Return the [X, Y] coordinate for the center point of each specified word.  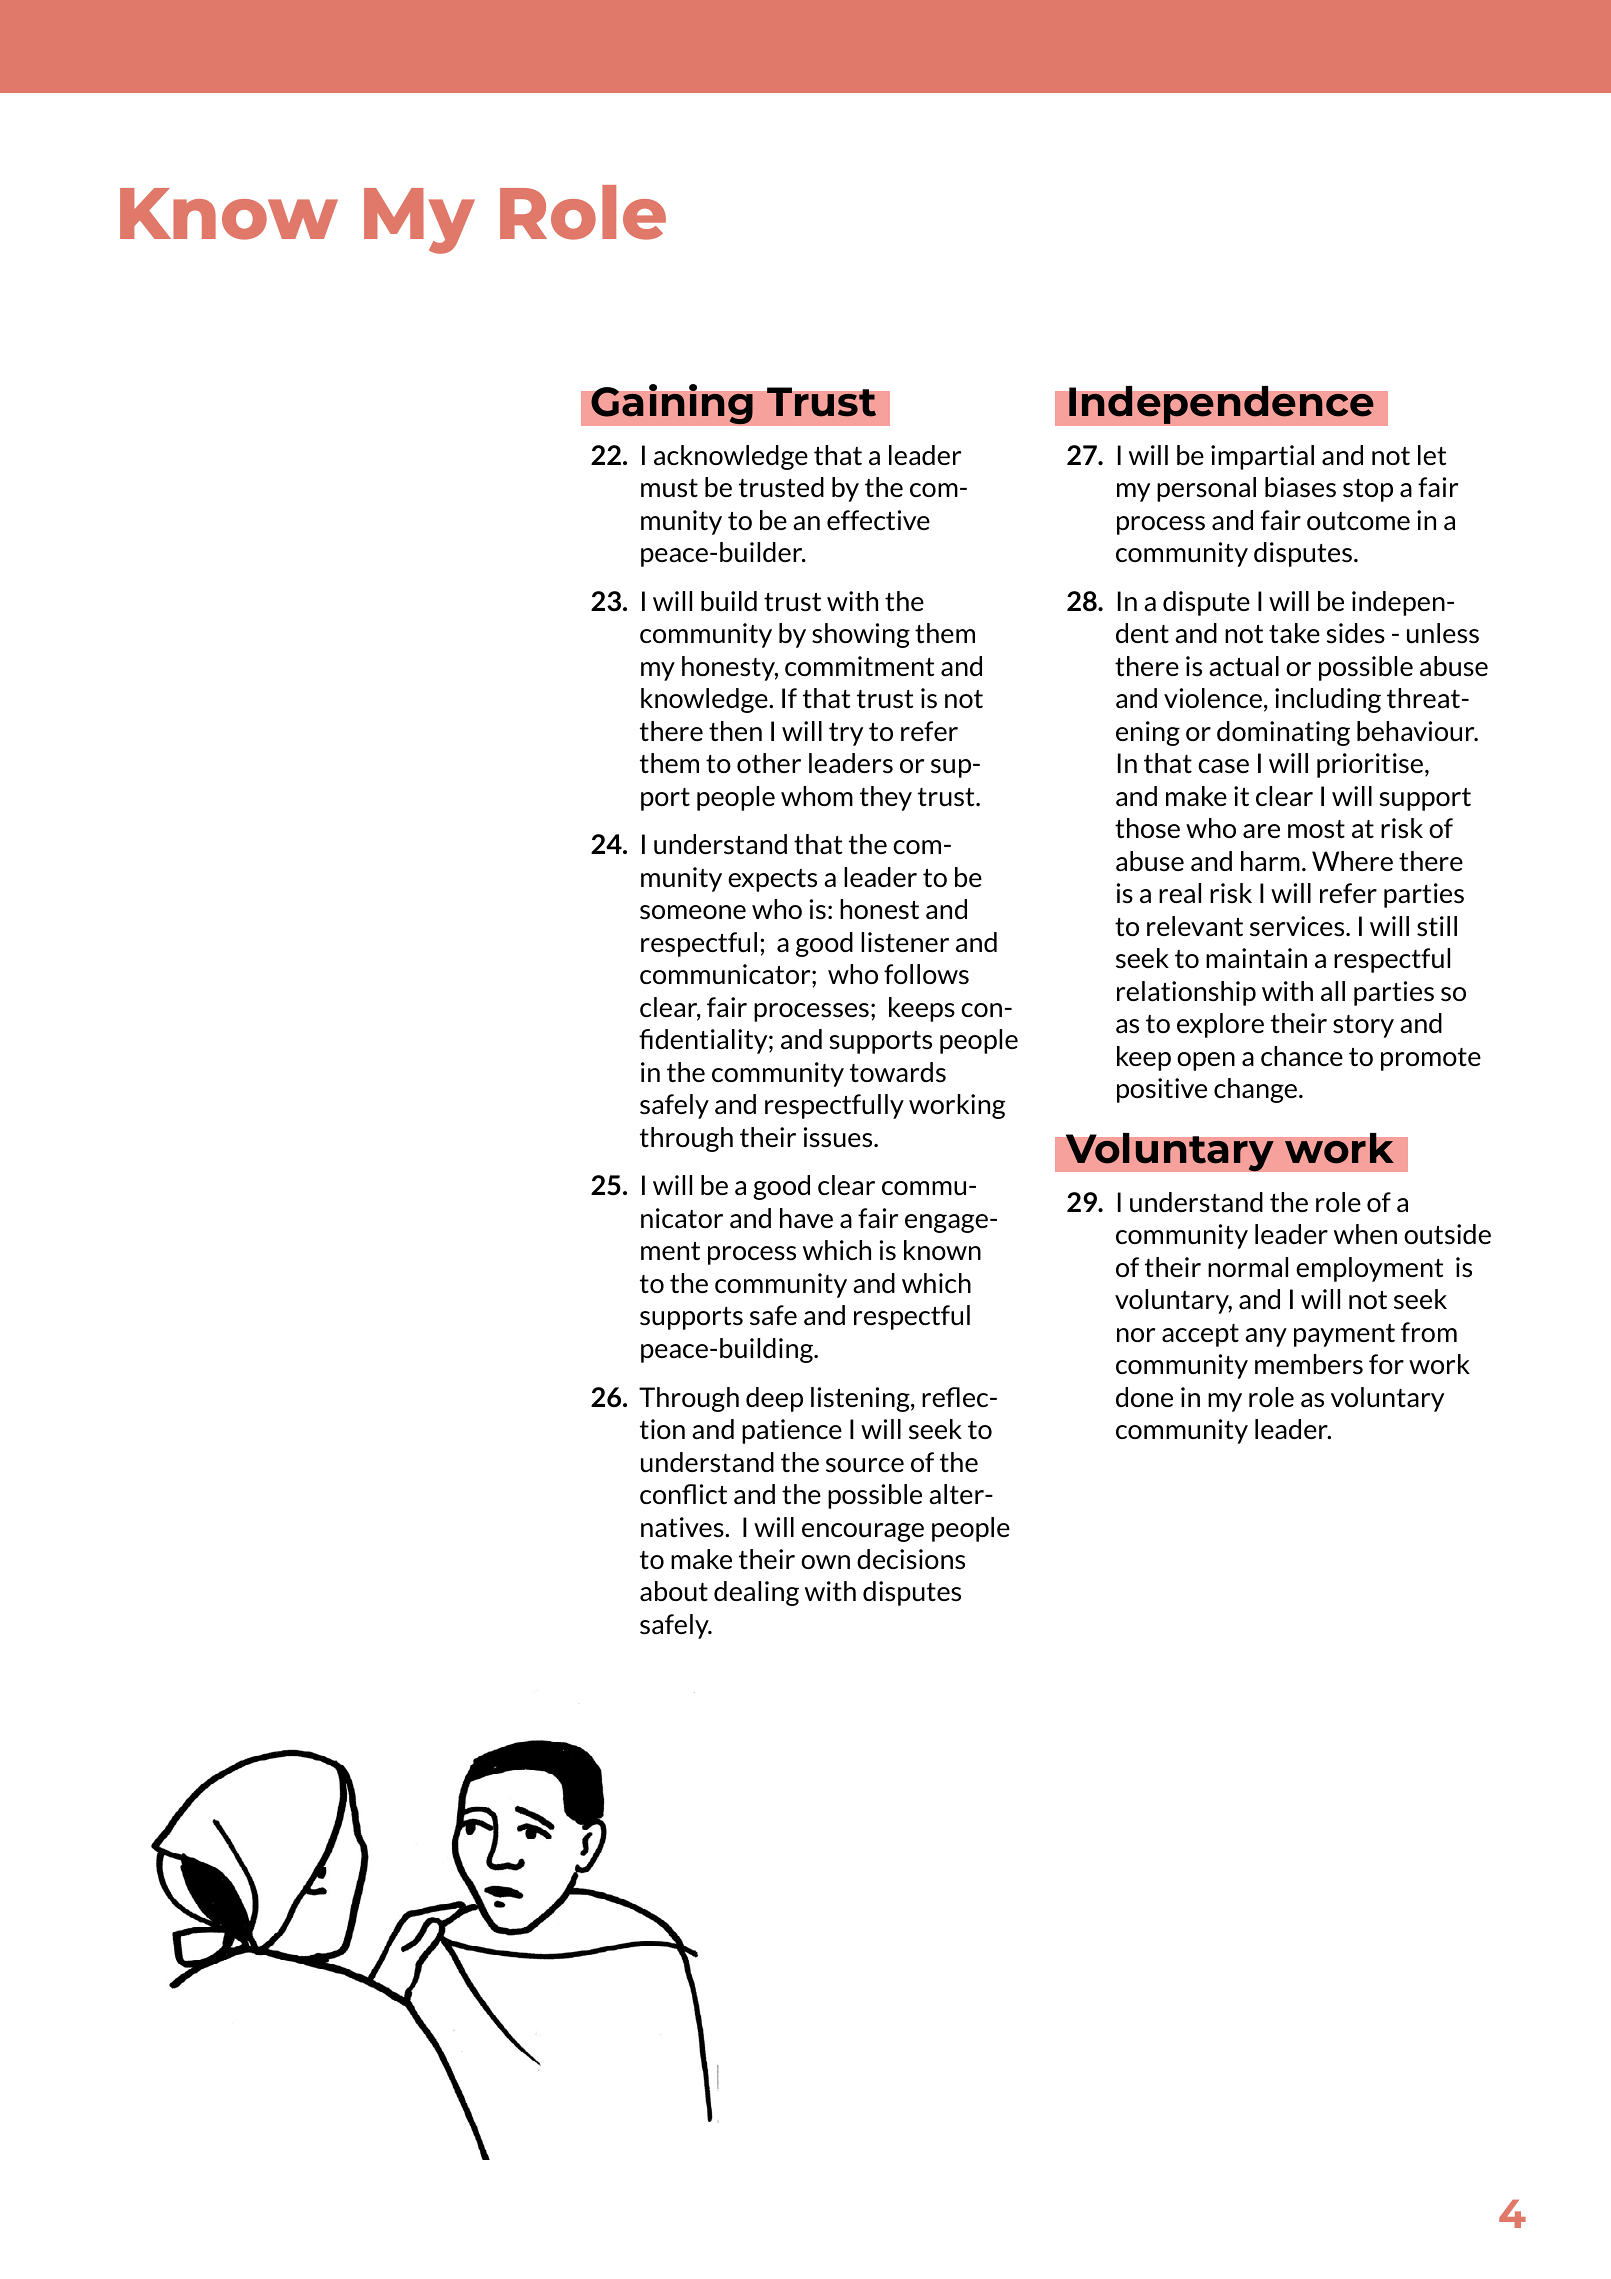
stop [1368, 490]
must [669, 488]
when [1365, 1234]
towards [898, 1072]
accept [1200, 1335]
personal [1206, 489]
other [769, 763]
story [1363, 1026]
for [1386, 1364]
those [1147, 828]
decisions [911, 1559]
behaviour [1417, 731]
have [806, 1218]
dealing [756, 1593]
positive [1162, 1090]
